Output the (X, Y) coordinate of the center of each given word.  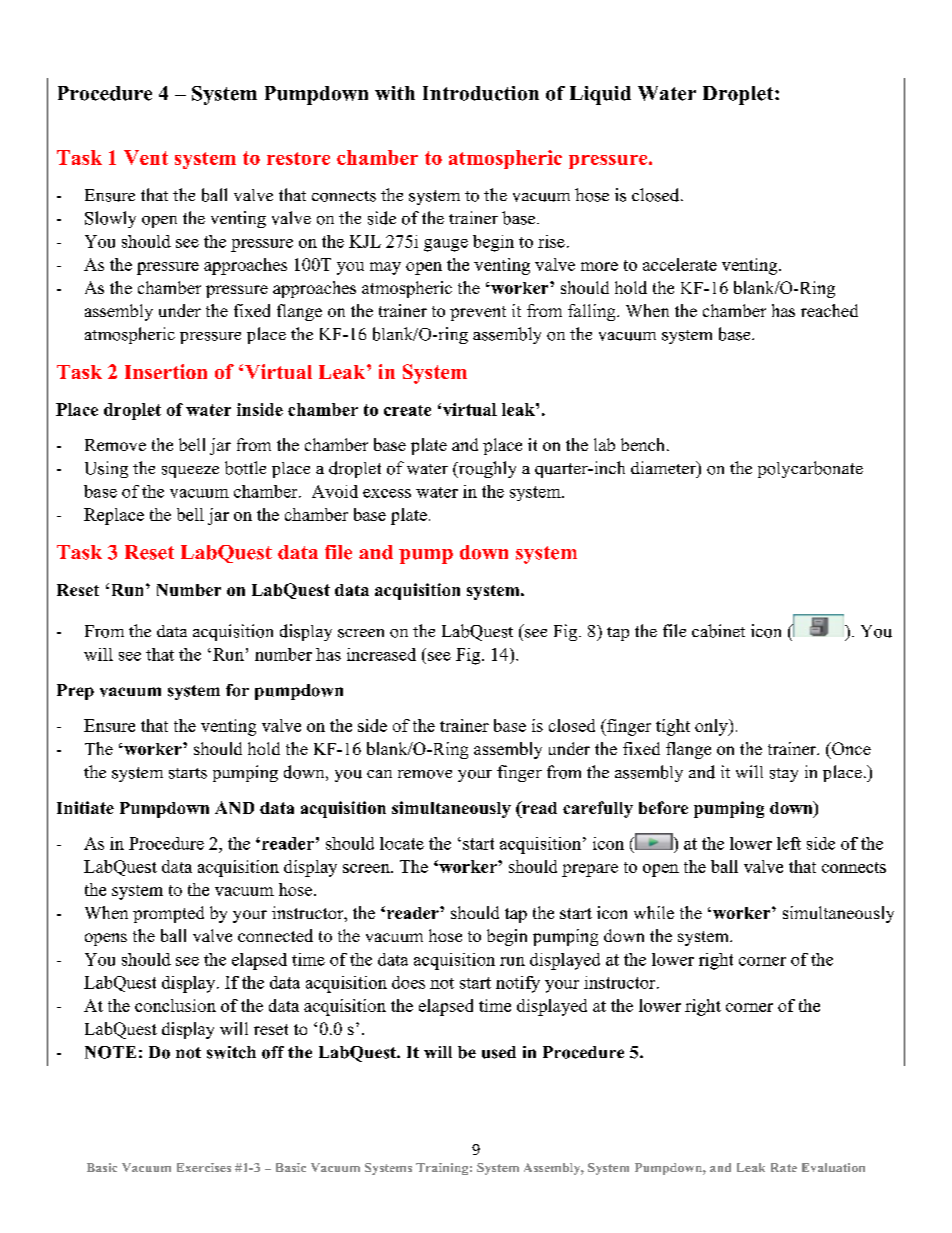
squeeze (190, 472)
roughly (486, 469)
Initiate (85, 807)
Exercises (204, 1167)
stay (784, 775)
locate (402, 843)
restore (298, 158)
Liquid (600, 95)
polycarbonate (810, 469)
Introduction (481, 93)
